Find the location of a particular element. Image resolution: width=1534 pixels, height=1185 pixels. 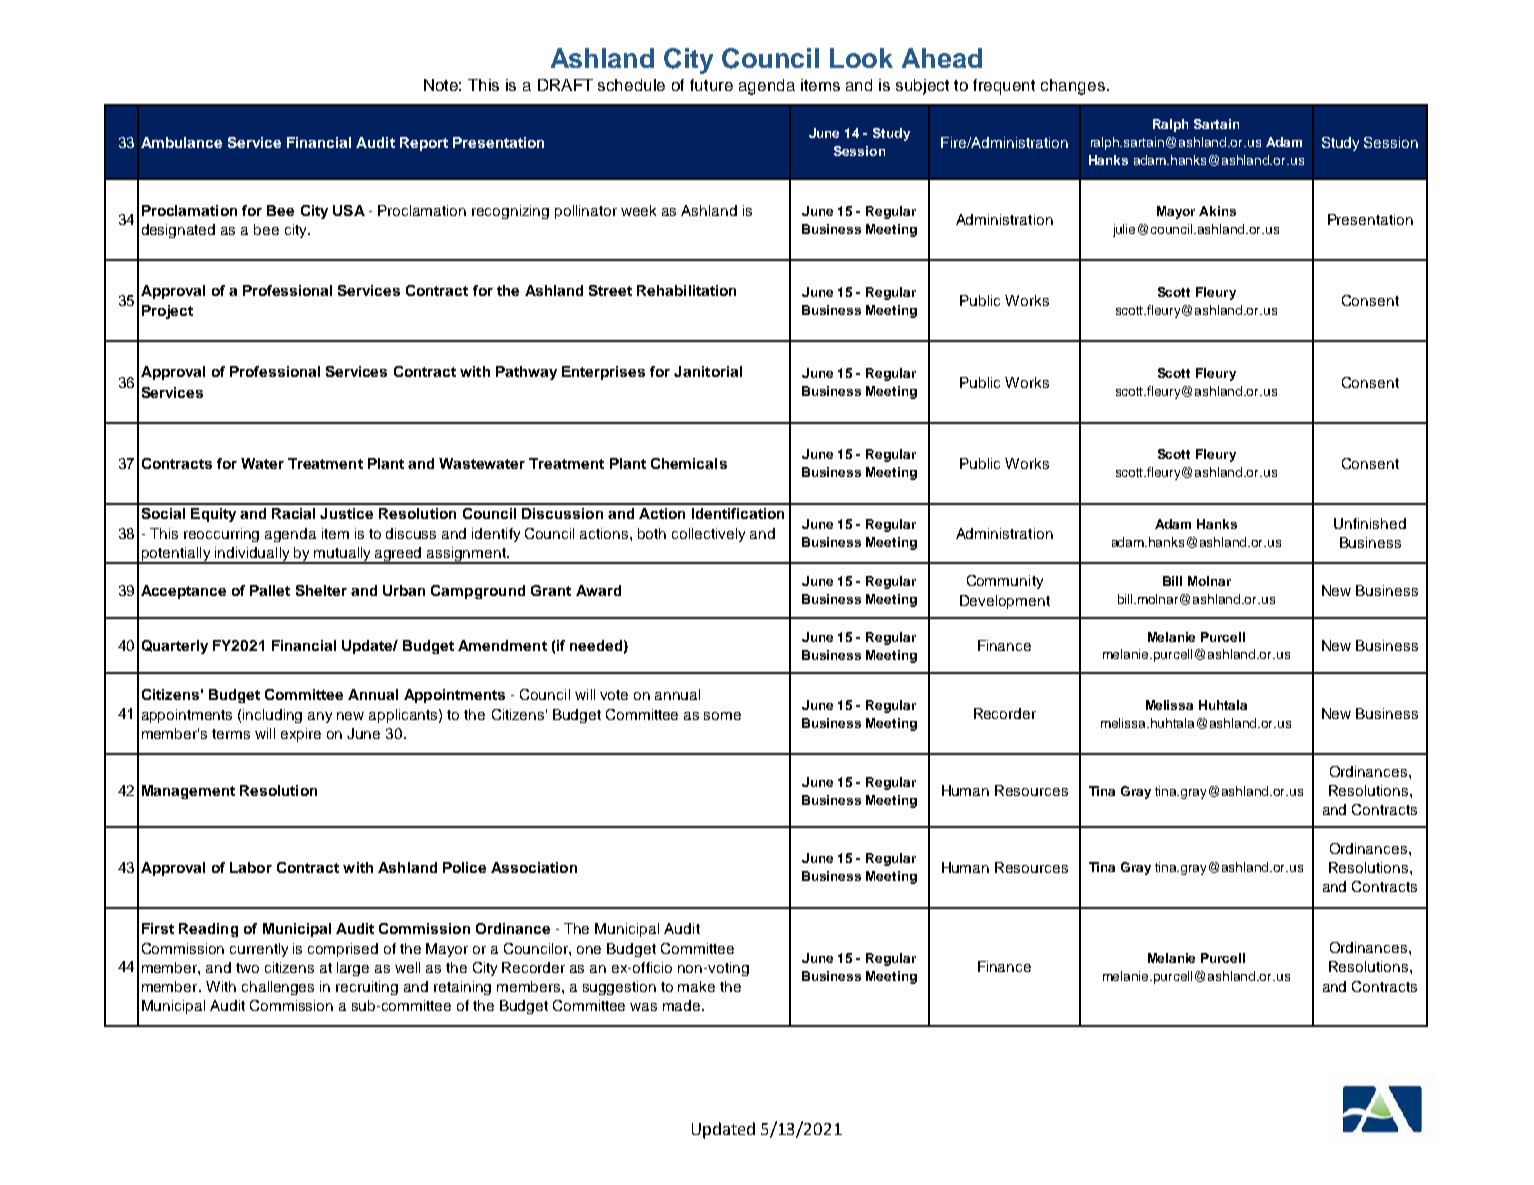

Ambulance is located at coordinates (181, 142).
